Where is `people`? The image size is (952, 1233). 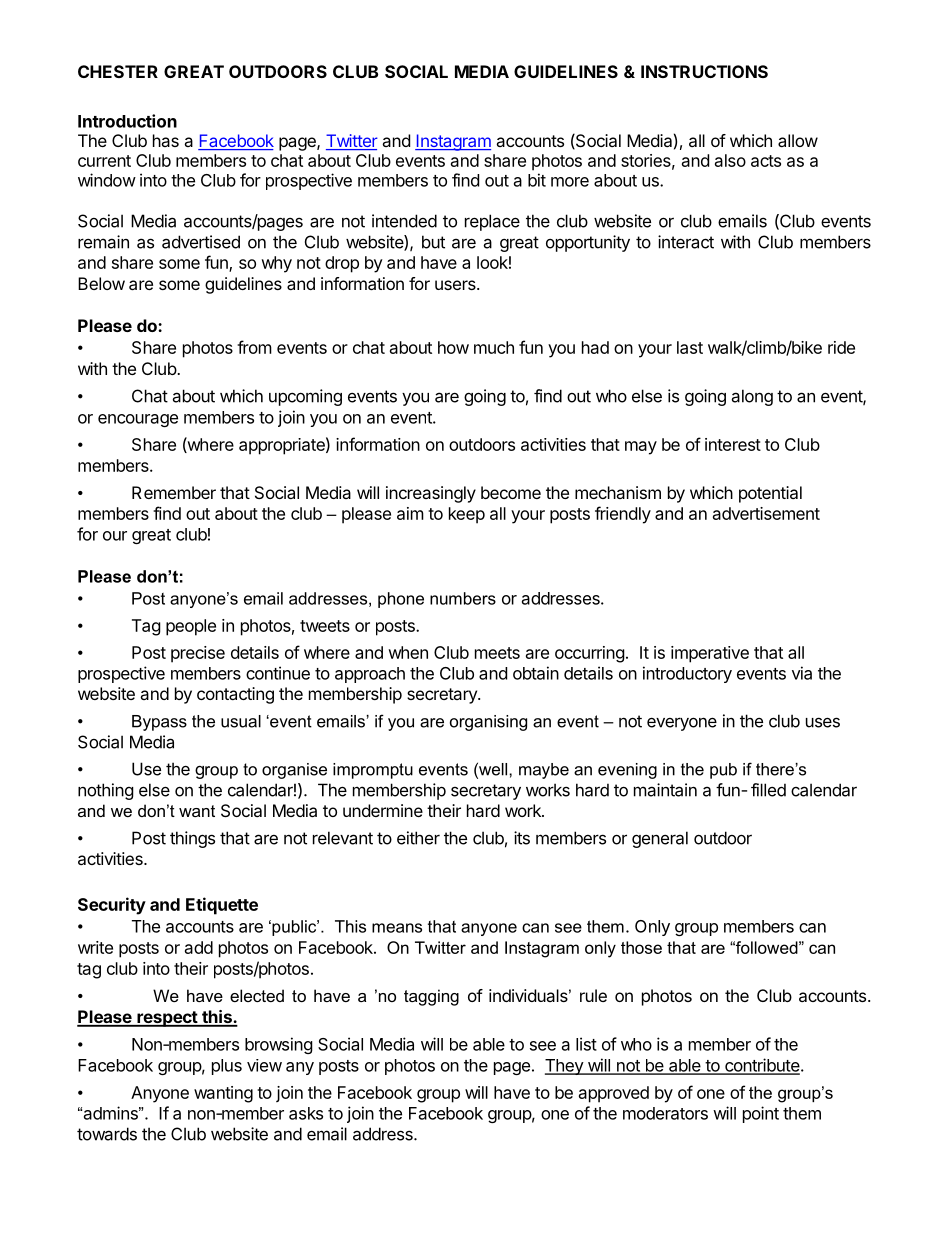
people is located at coordinates (191, 627).
